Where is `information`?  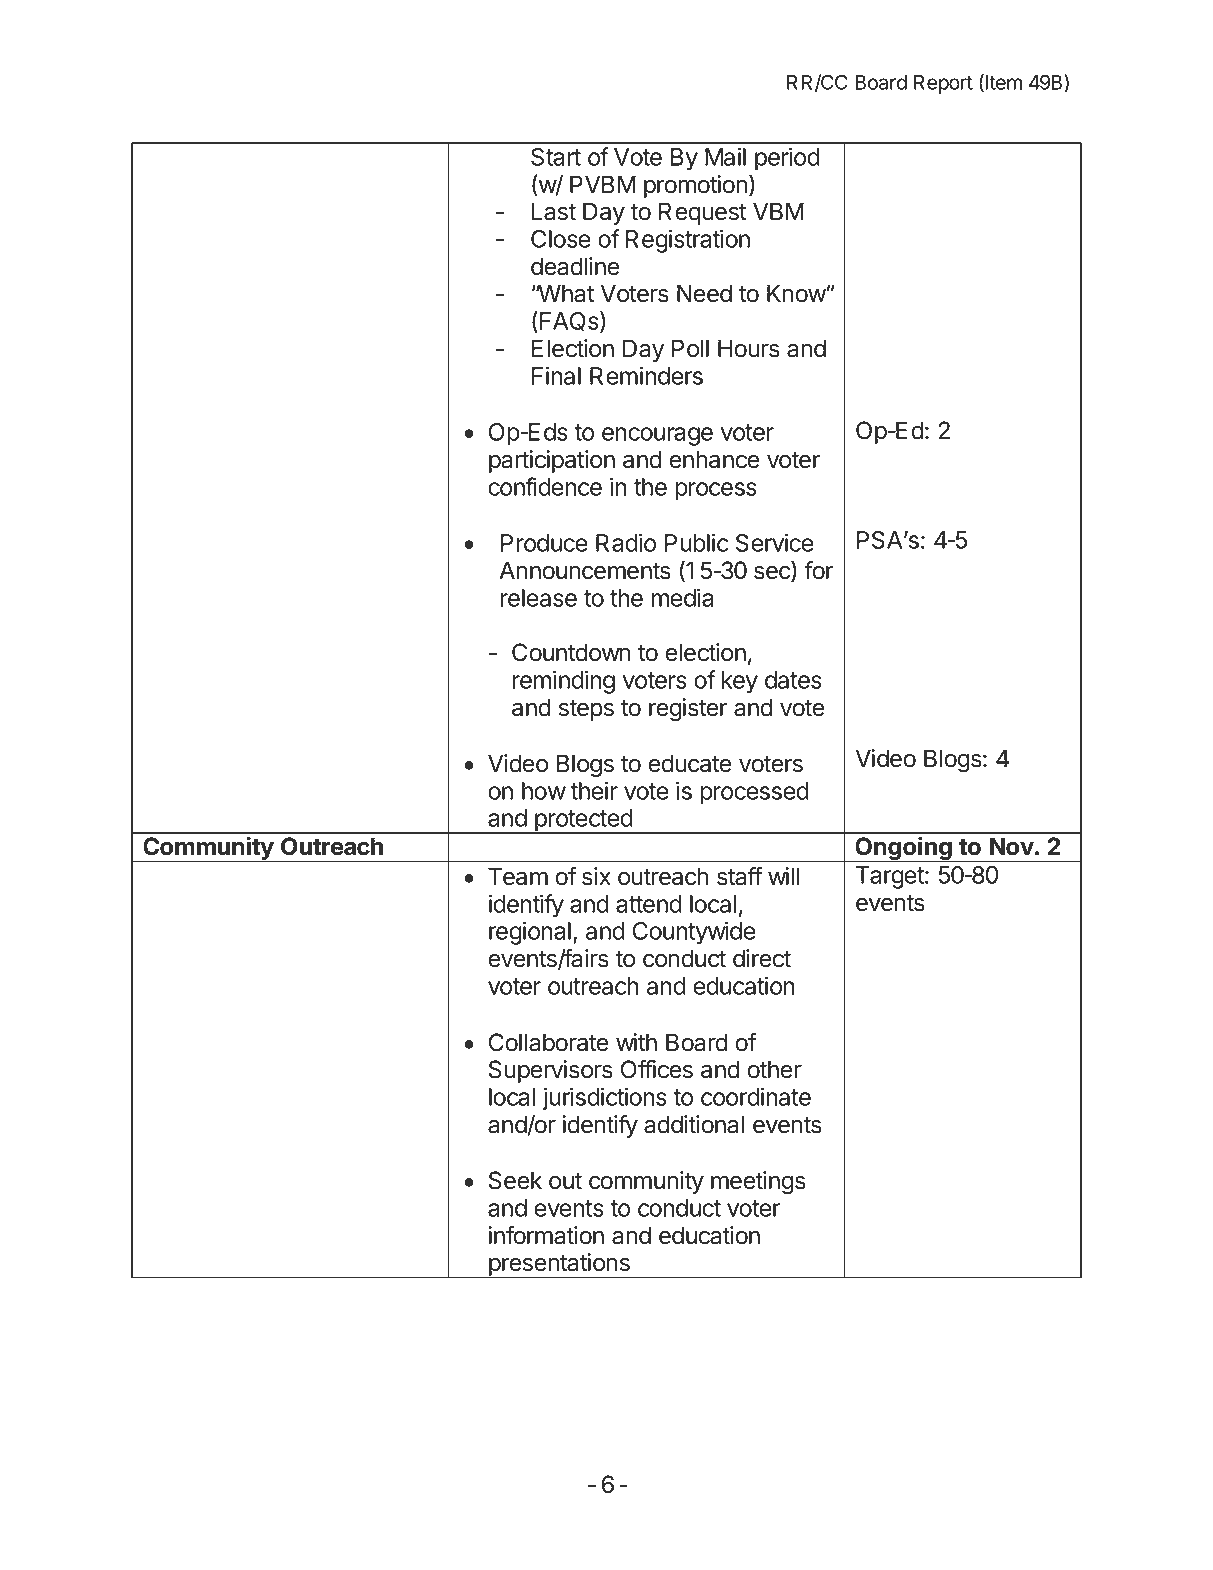 information is located at coordinates (546, 1235).
